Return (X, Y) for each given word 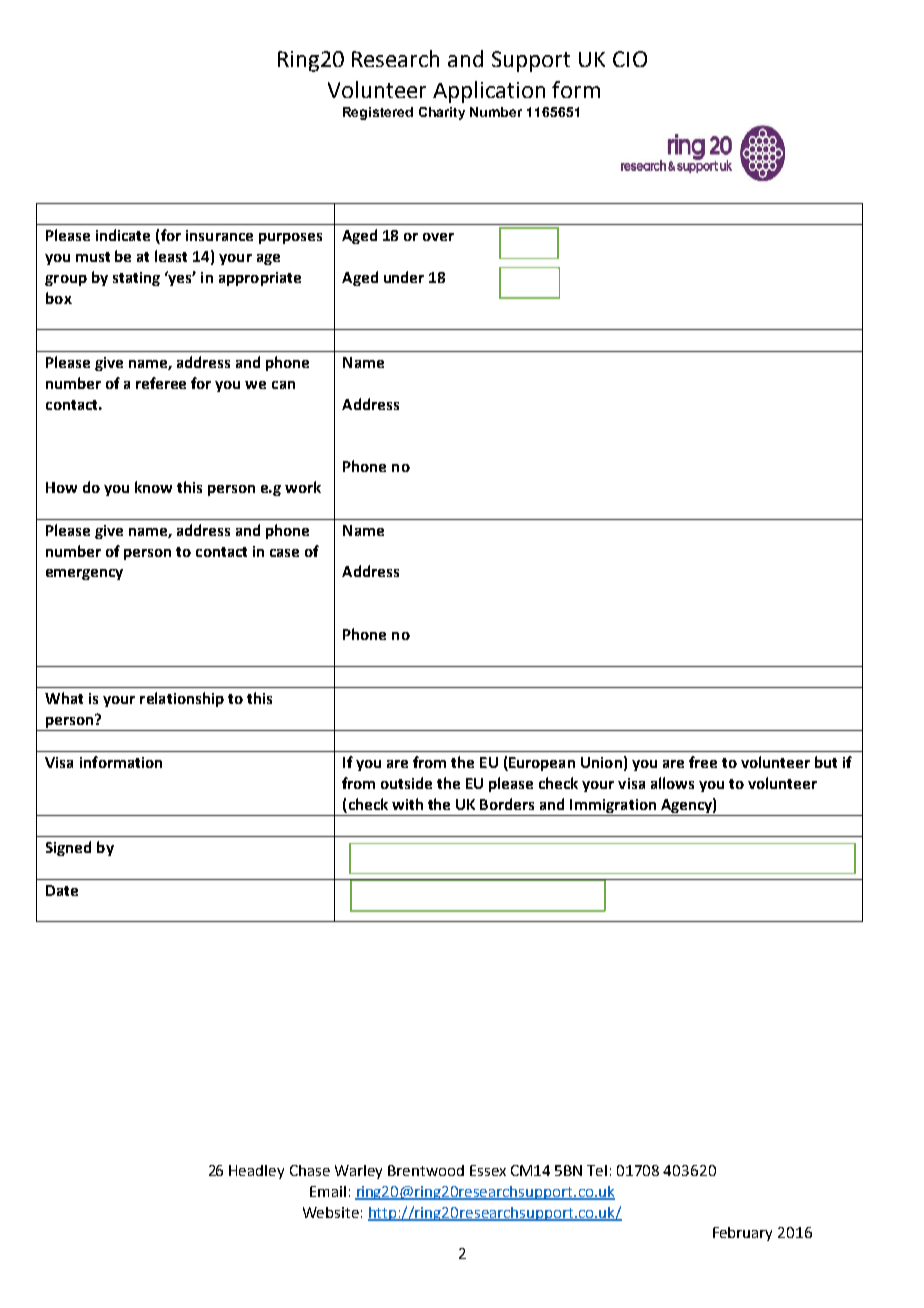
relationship (182, 699)
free (703, 762)
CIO (630, 59)
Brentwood (426, 1170)
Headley (256, 1172)
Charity (442, 113)
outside (406, 783)
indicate (123, 235)
